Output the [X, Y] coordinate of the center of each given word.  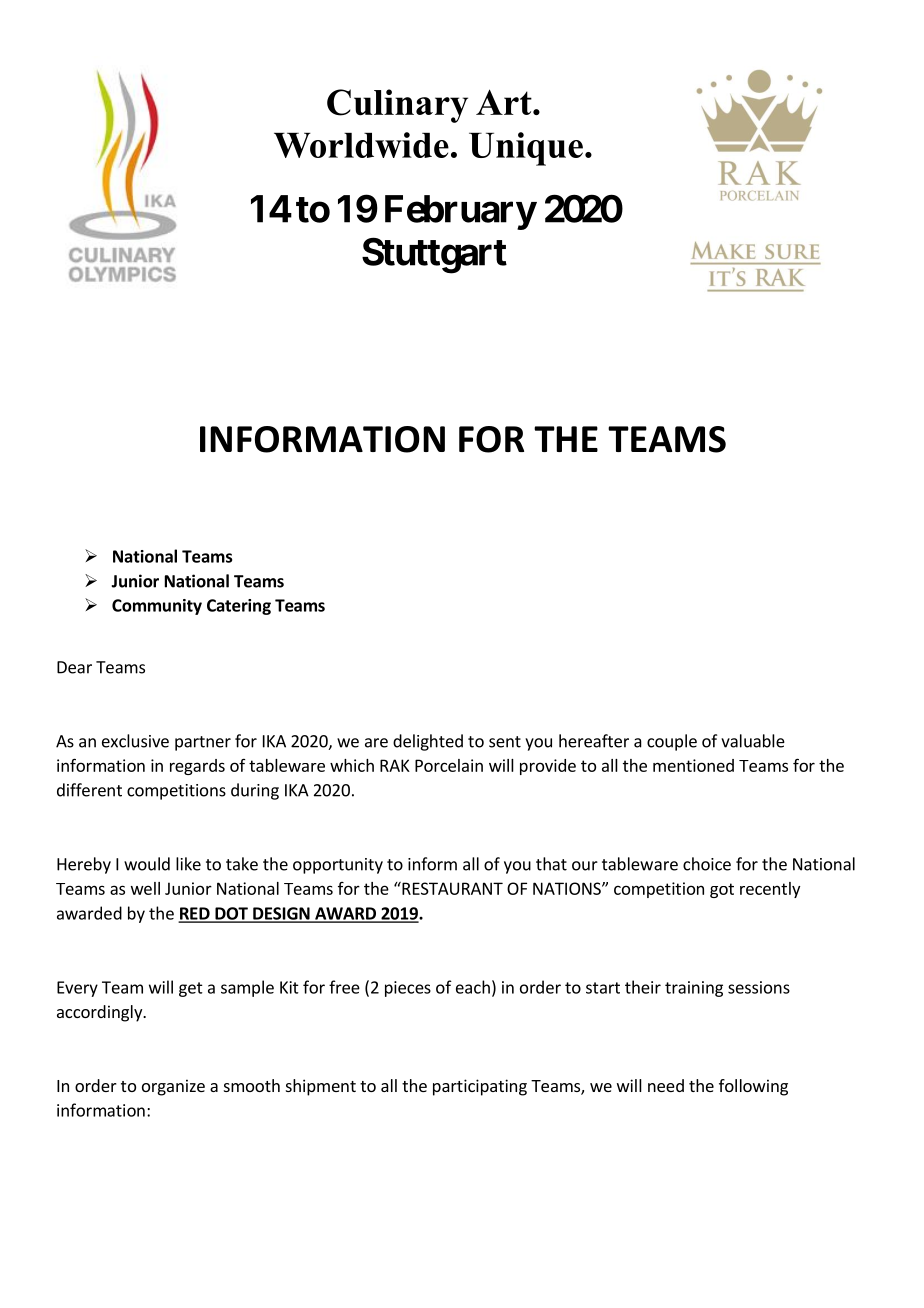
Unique [526, 149]
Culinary [397, 106]
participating [480, 1087]
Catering [239, 607]
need [666, 1085]
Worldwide [361, 145]
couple [672, 742]
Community [157, 607]
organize [173, 1087]
